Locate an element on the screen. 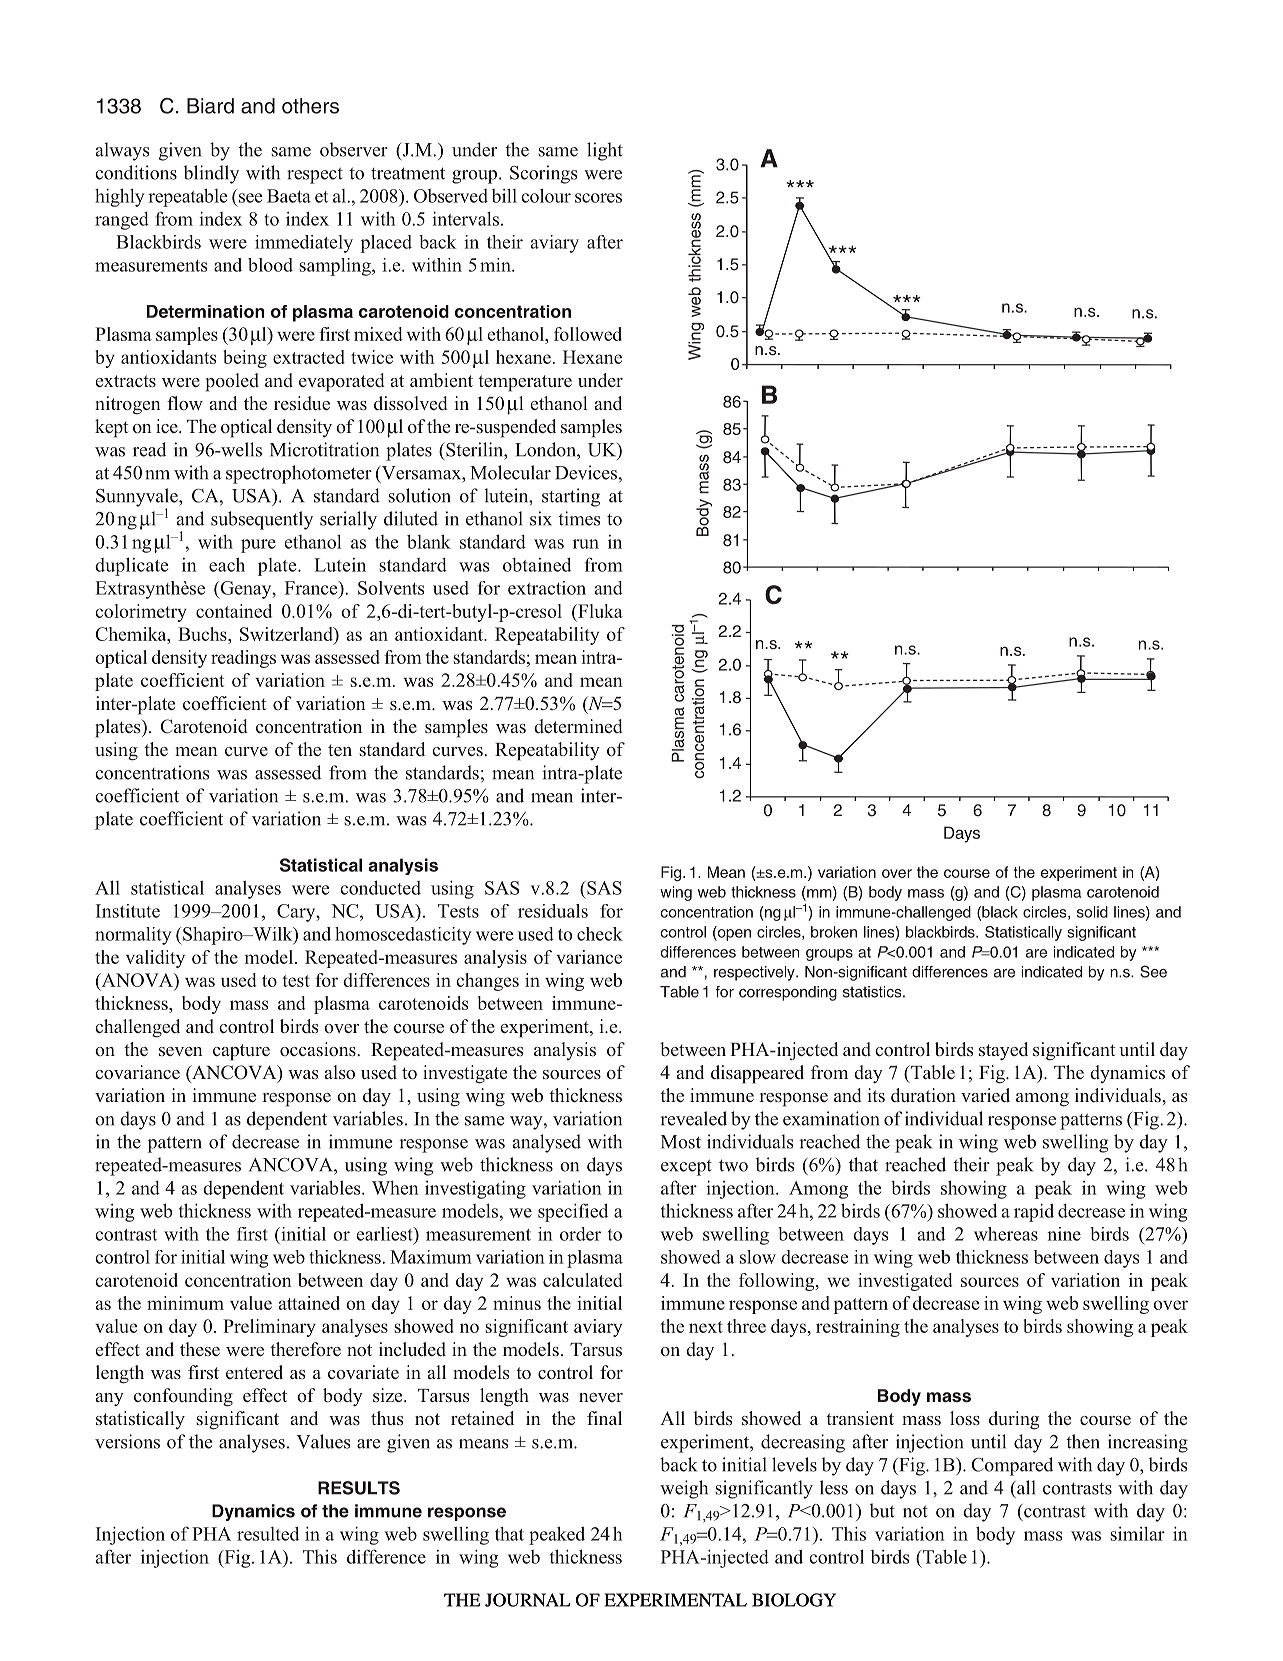 The image size is (1283, 1661). light is located at coordinates (605, 151).
